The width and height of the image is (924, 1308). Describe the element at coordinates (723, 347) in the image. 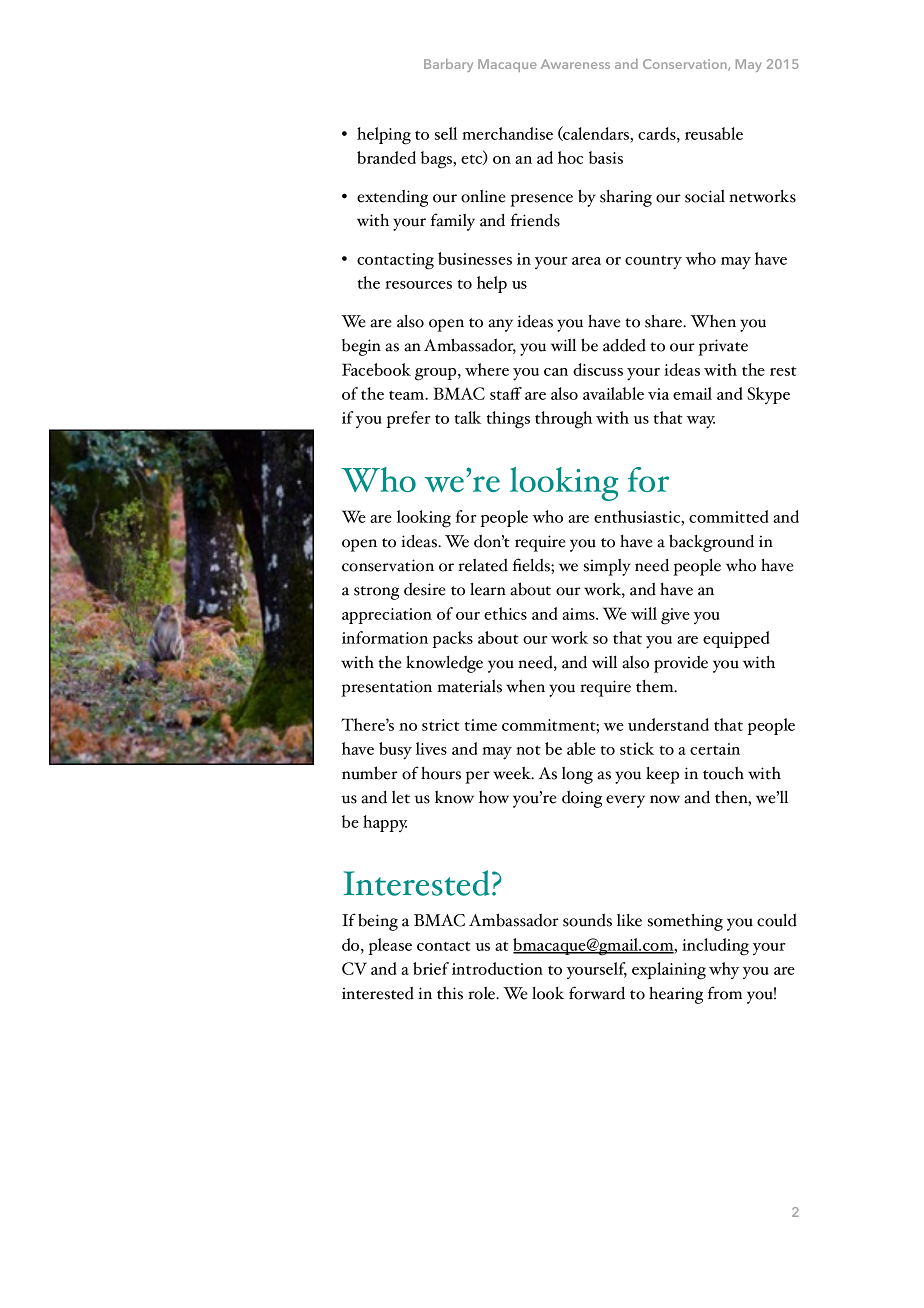

I see `private` at that location.
